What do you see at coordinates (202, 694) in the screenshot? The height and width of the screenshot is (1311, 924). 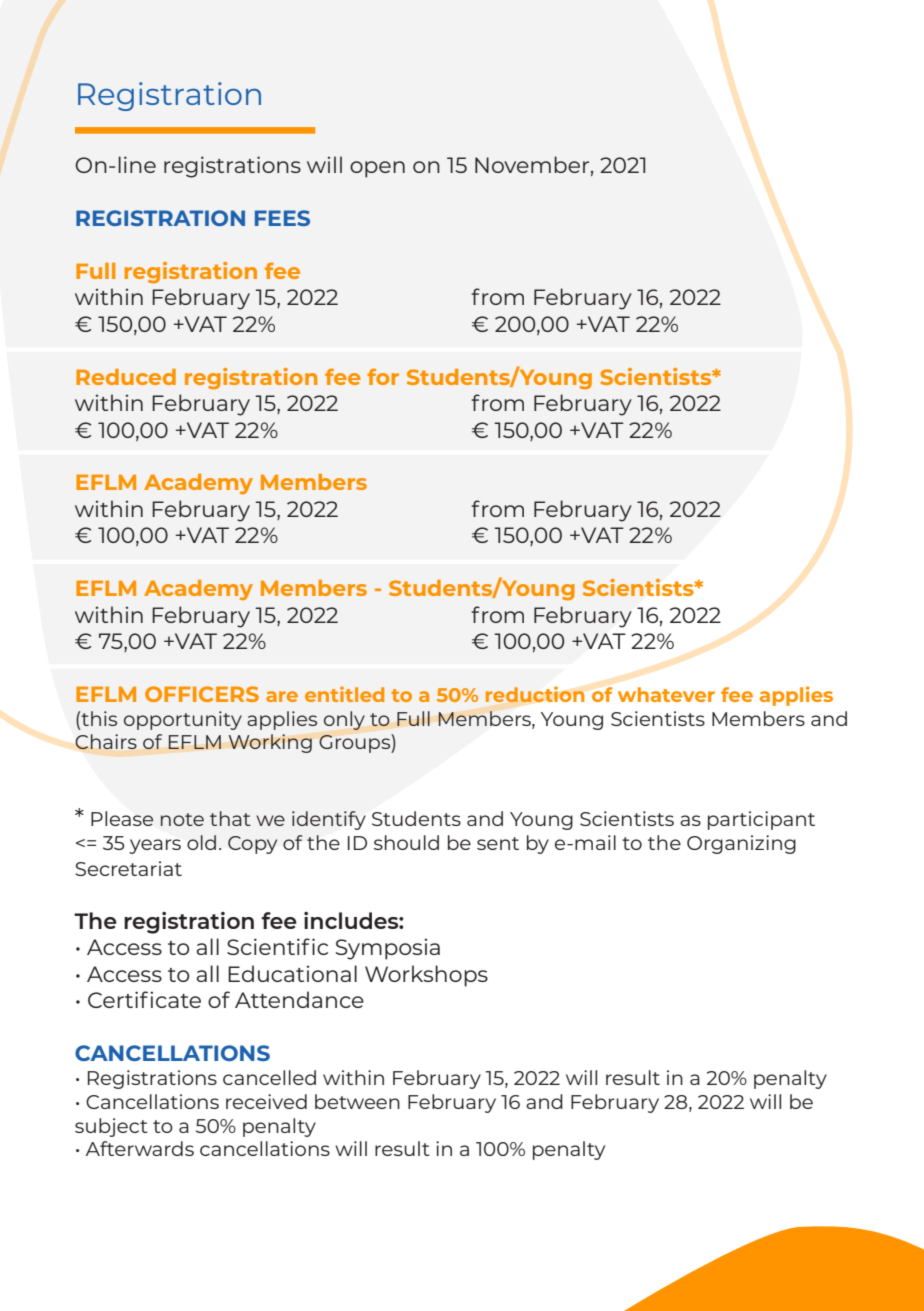 I see `OFFICERS` at bounding box center [202, 694].
